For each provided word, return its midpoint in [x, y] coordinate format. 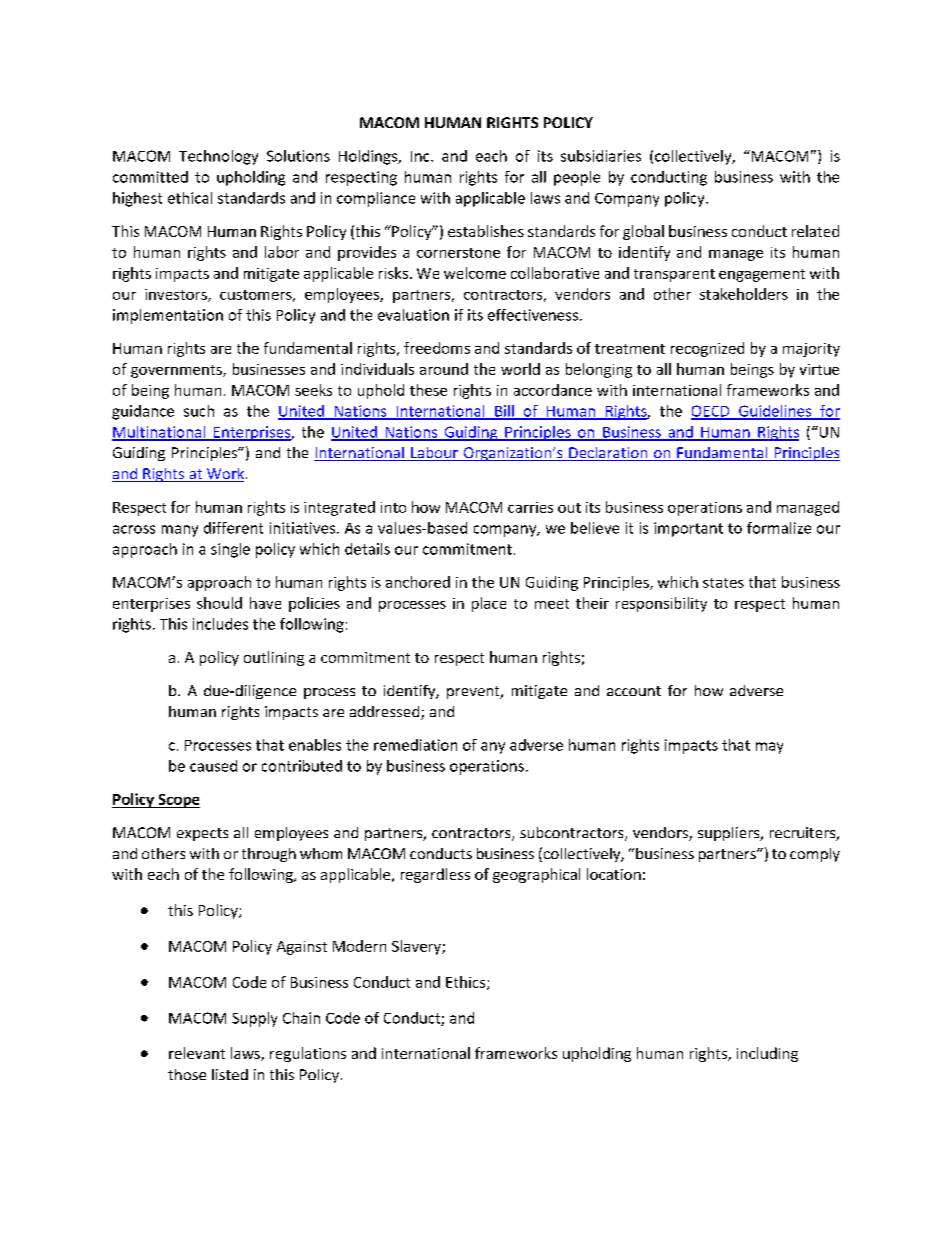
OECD [711, 412]
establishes [486, 231]
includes [220, 624]
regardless [435, 875]
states [723, 583]
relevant [197, 1053]
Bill [504, 412]
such [199, 411]
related [815, 231]
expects [202, 834]
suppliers [730, 834]
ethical [190, 198]
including [767, 1054]
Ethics [467, 983]
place [489, 604]
